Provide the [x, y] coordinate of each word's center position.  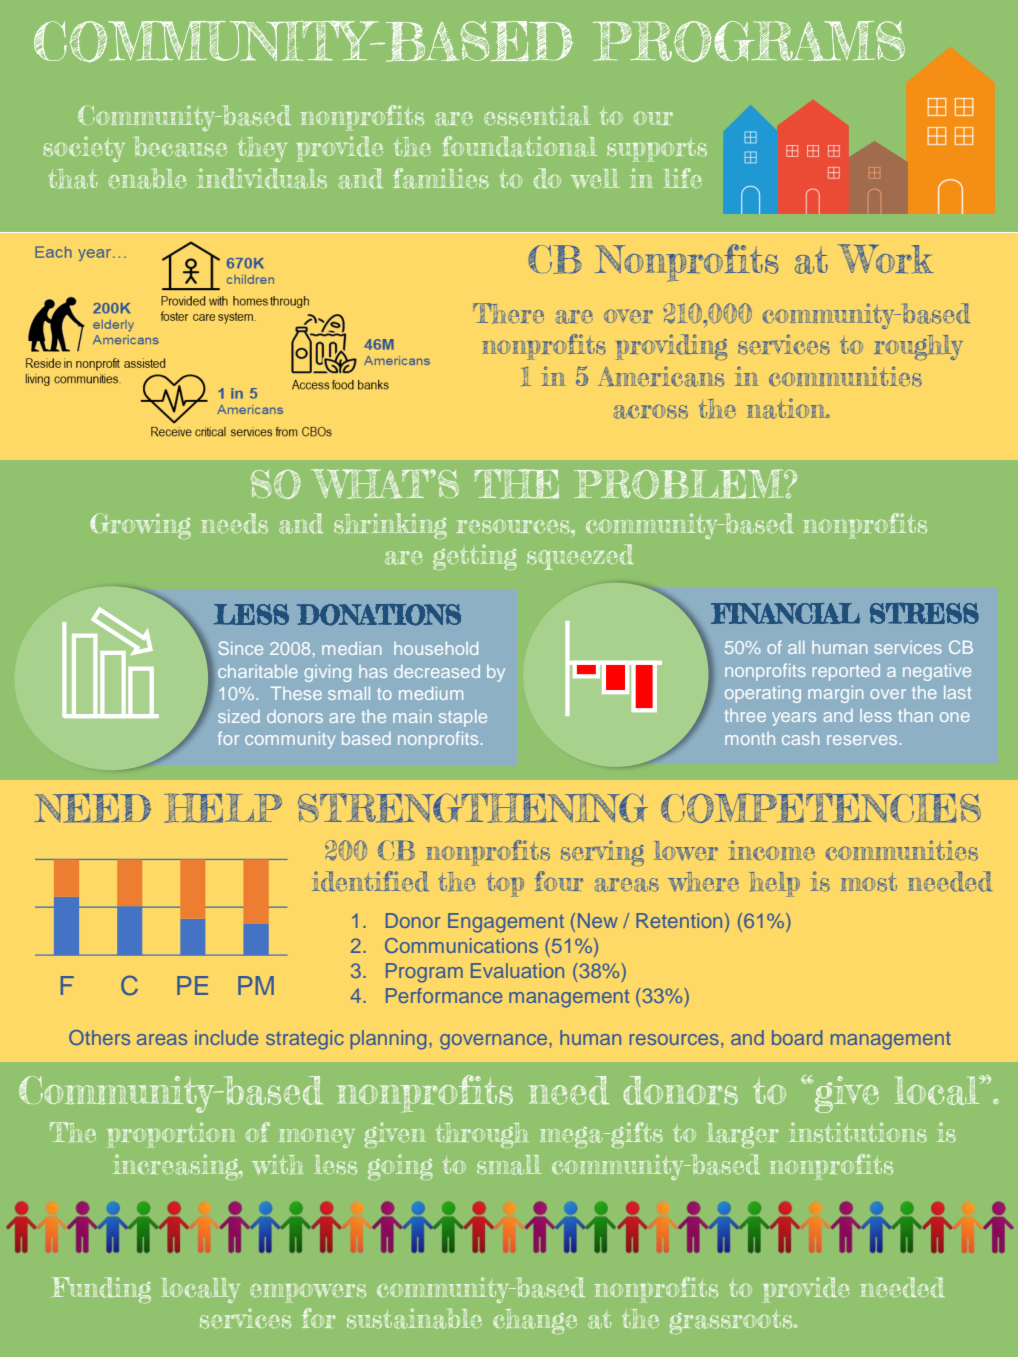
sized [239, 716]
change [535, 1321]
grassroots [732, 1322]
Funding [101, 1290]
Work [885, 258]
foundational [519, 146]
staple [463, 718]
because [181, 146]
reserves [862, 740]
